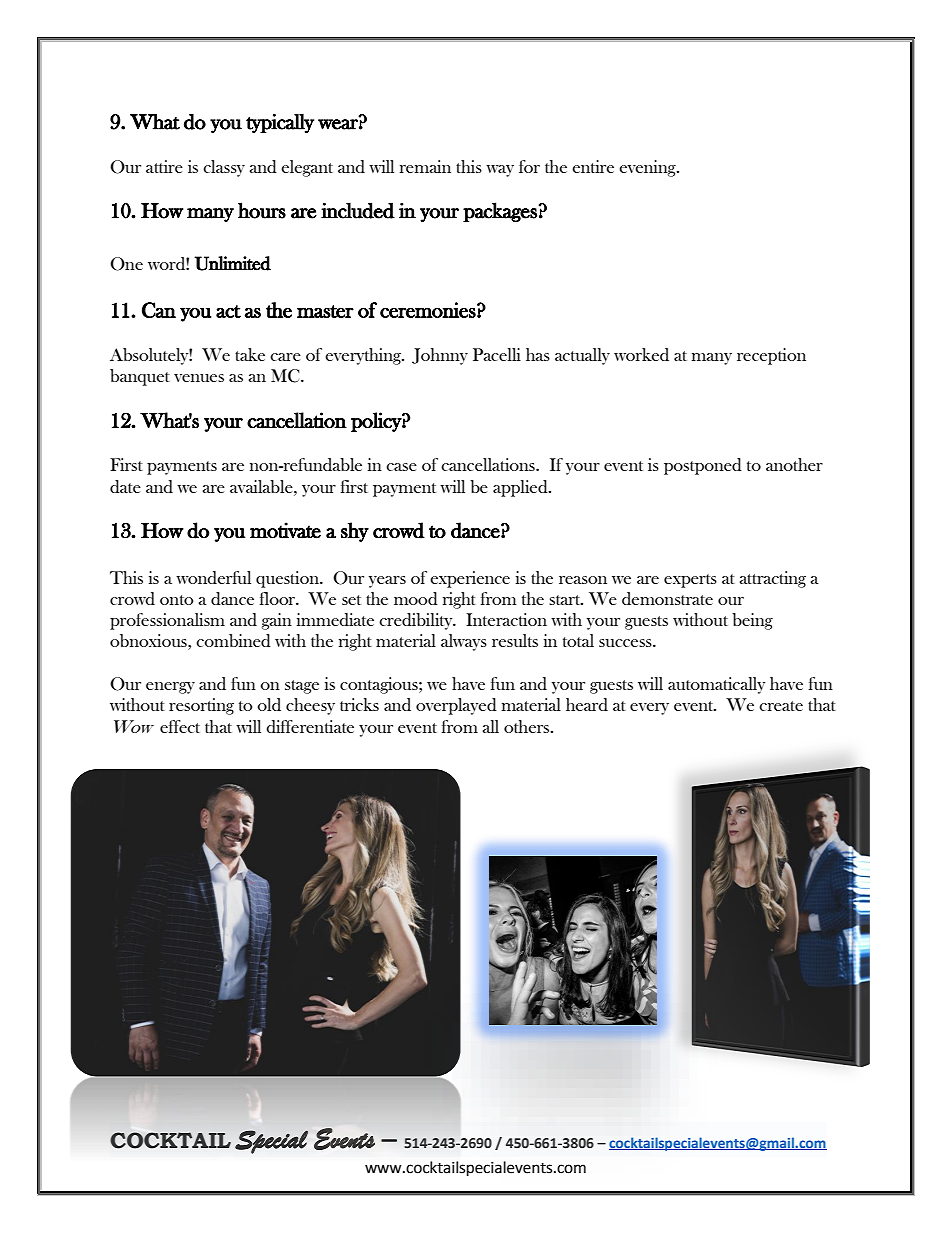 The width and height of the screenshot is (952, 1233). I want to click on classy, so click(224, 168).
